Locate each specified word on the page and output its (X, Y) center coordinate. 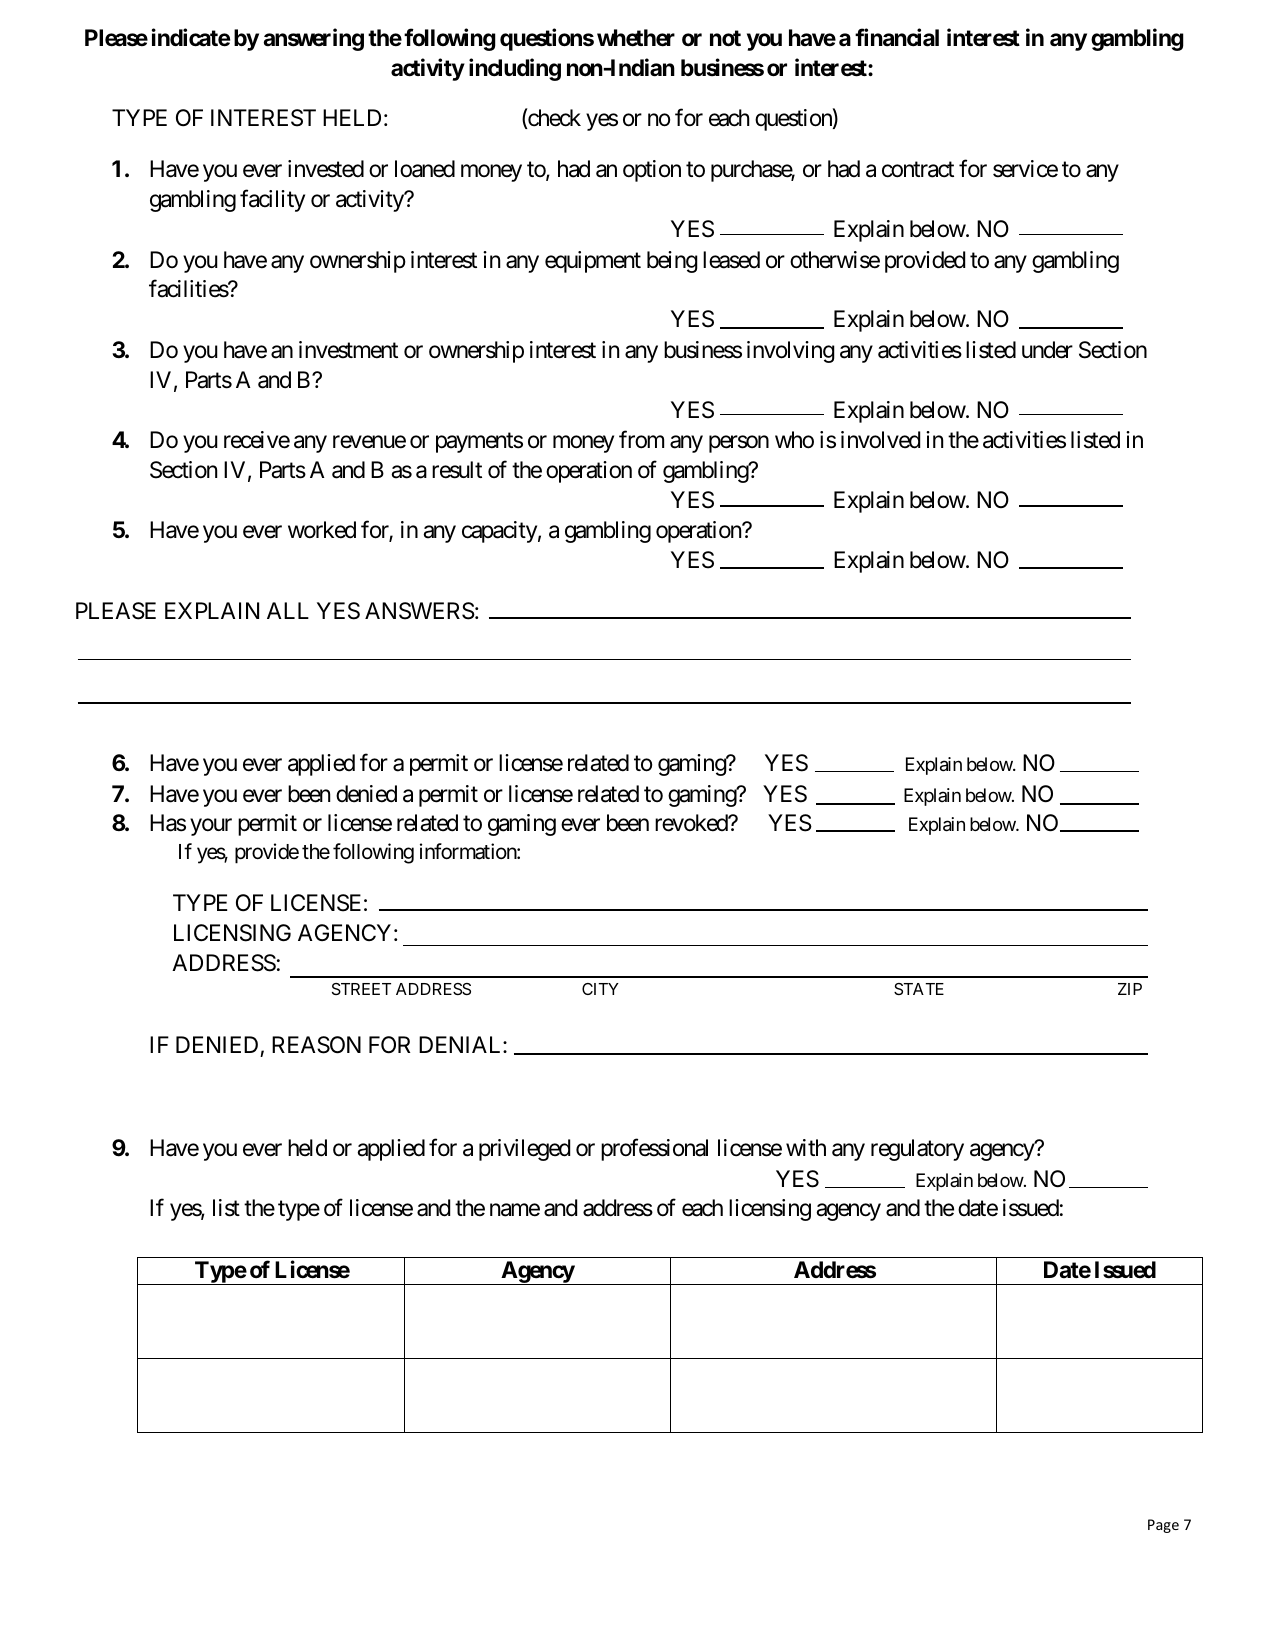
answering (313, 39)
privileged (524, 1150)
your (211, 827)
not (725, 38)
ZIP (1130, 989)
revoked (692, 823)
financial (897, 37)
